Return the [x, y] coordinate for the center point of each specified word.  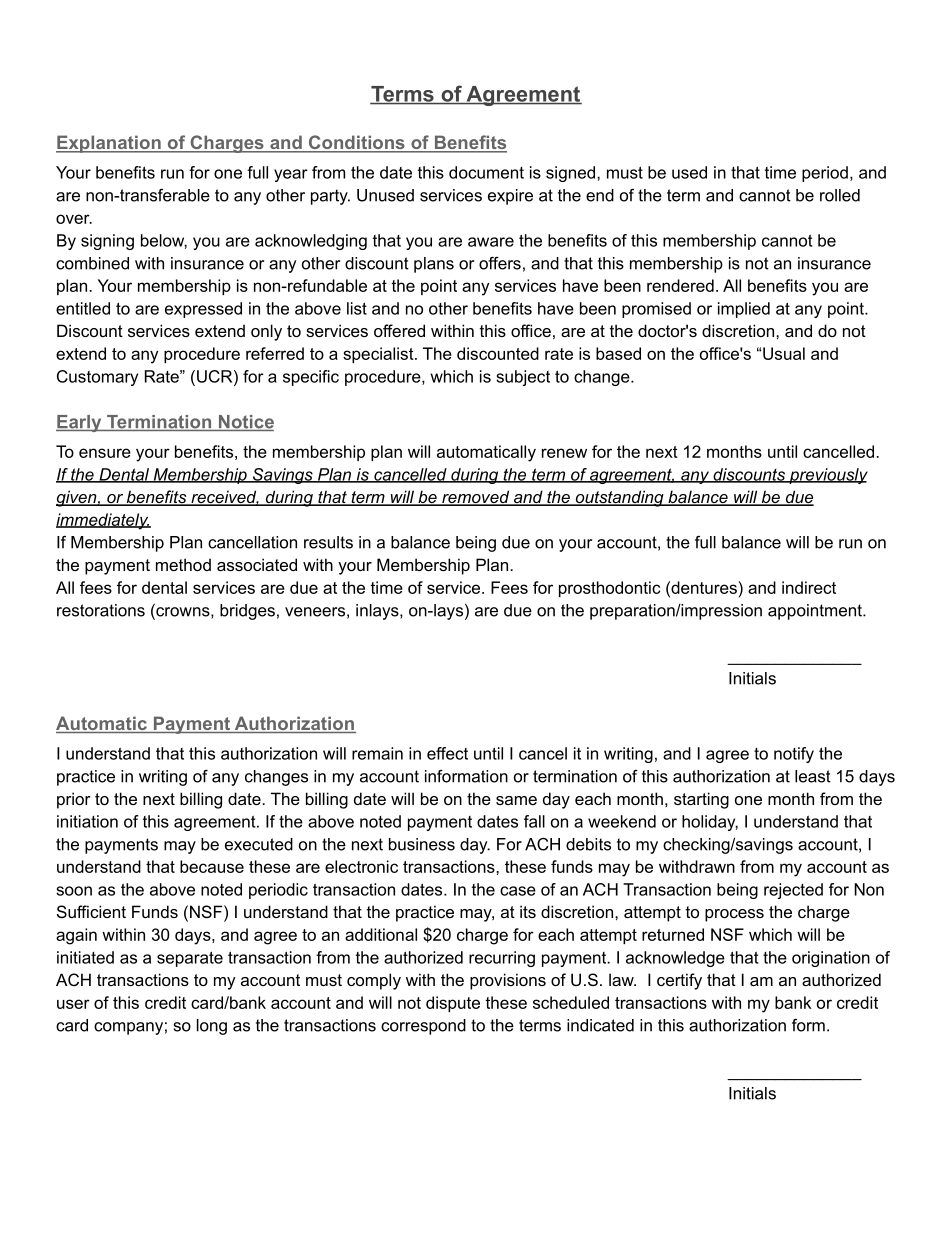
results [328, 542]
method [183, 564]
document [486, 172]
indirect [809, 587]
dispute [453, 1004]
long [212, 1027]
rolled [840, 195]
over [74, 219]
